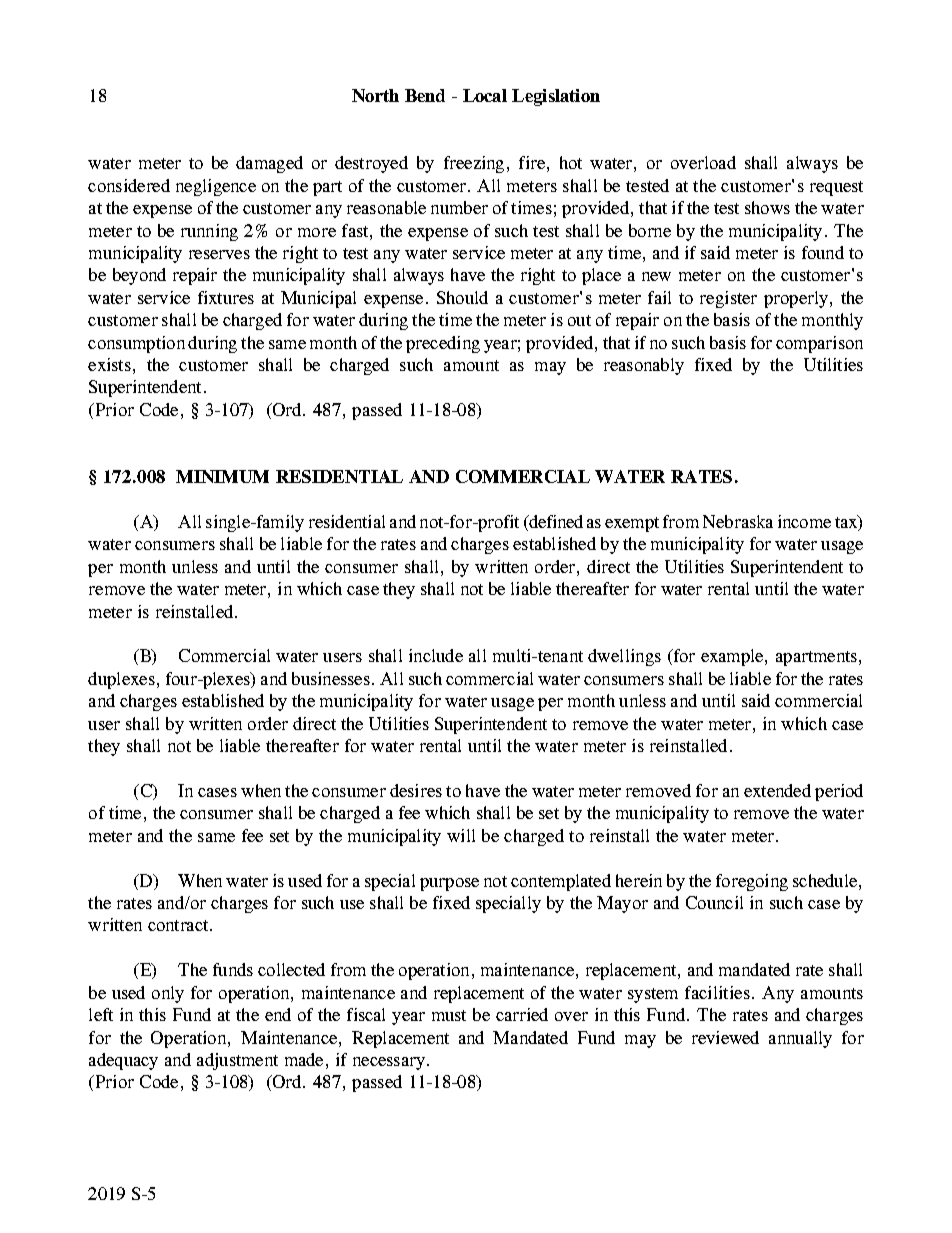  I want to click on Local, so click(485, 95).
